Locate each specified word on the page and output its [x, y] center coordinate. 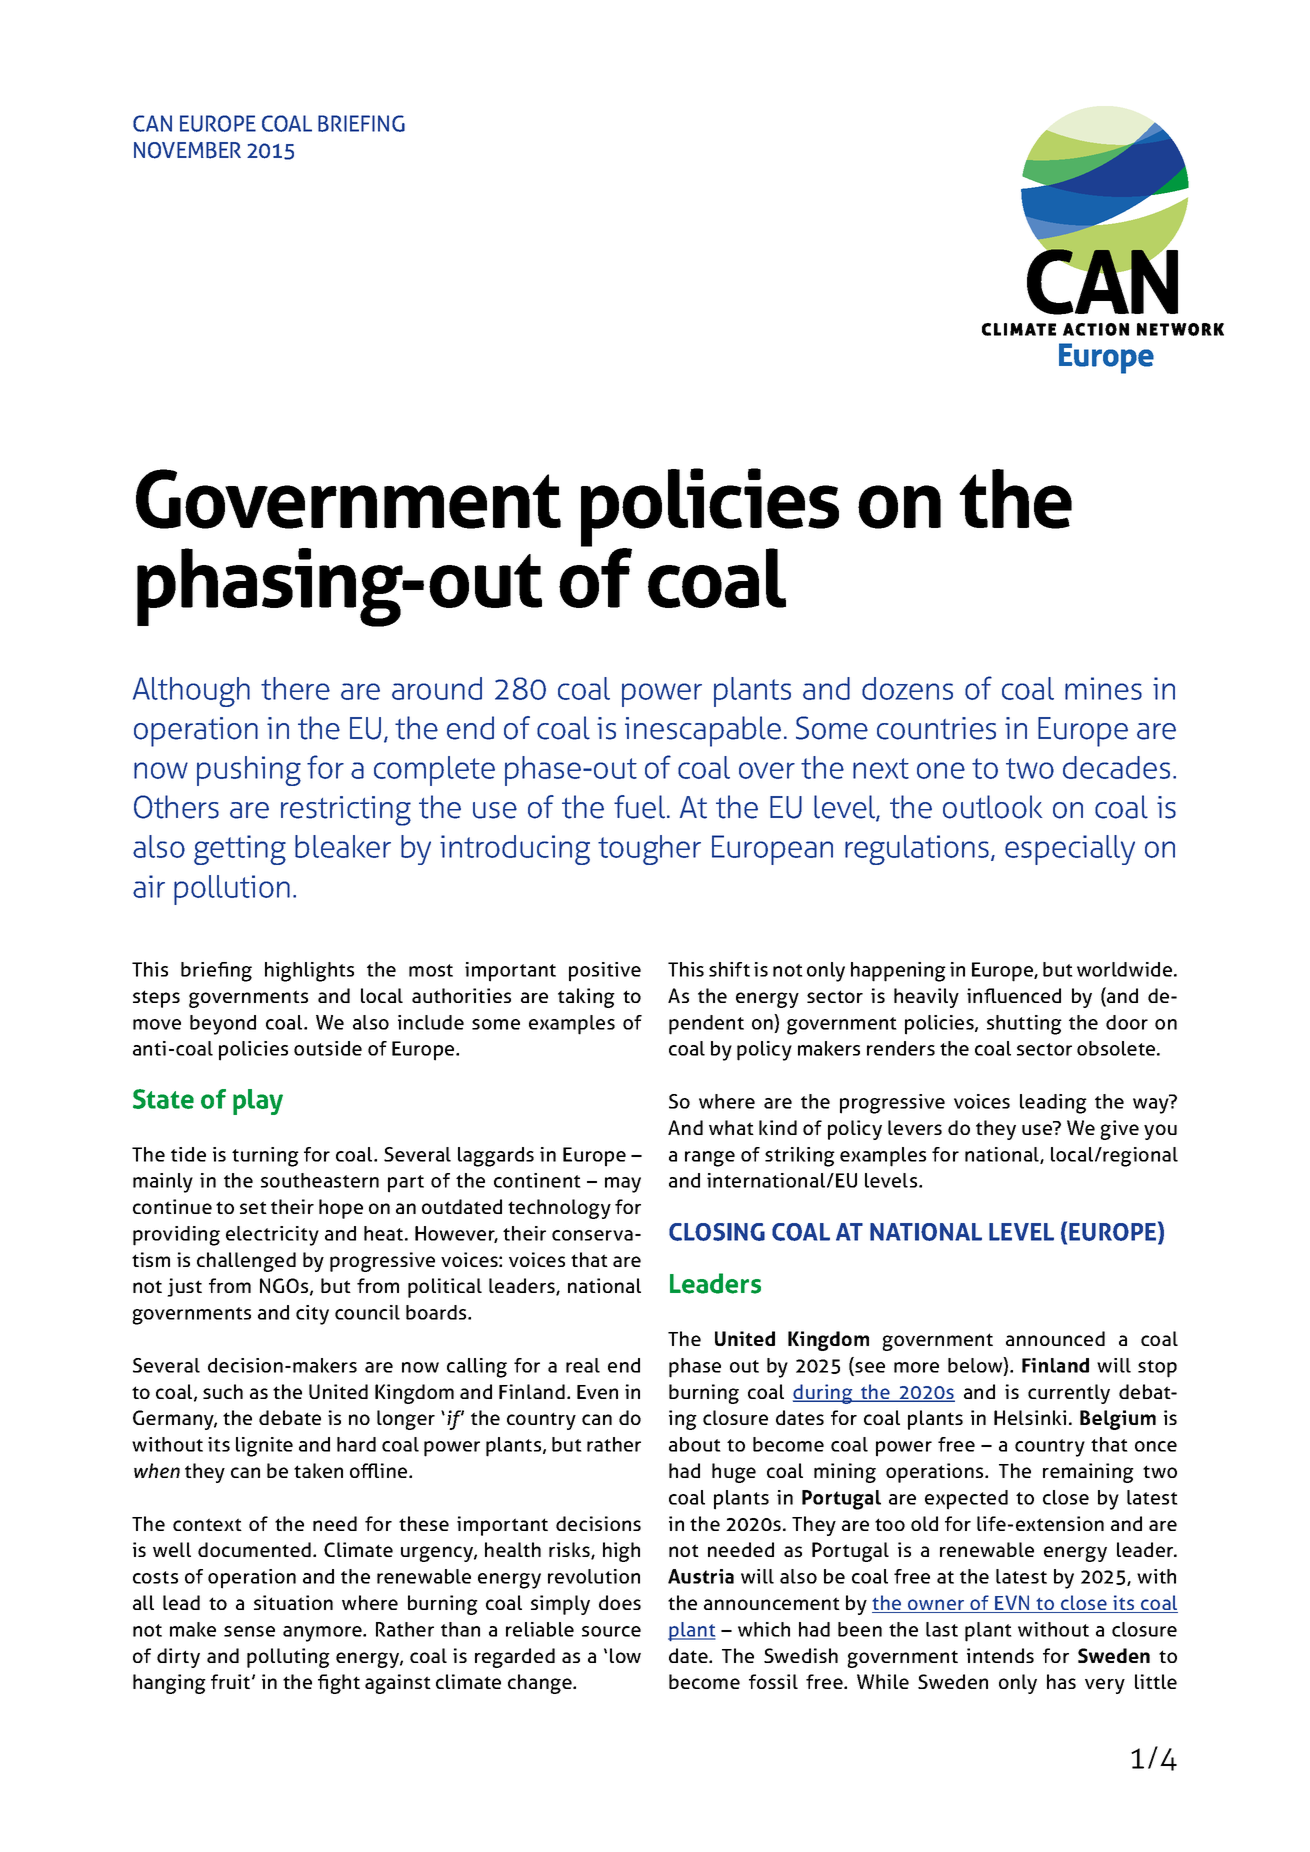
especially [1070, 850]
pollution [232, 890]
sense [249, 1631]
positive [605, 972]
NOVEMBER [187, 150]
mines [1103, 688]
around [437, 688]
